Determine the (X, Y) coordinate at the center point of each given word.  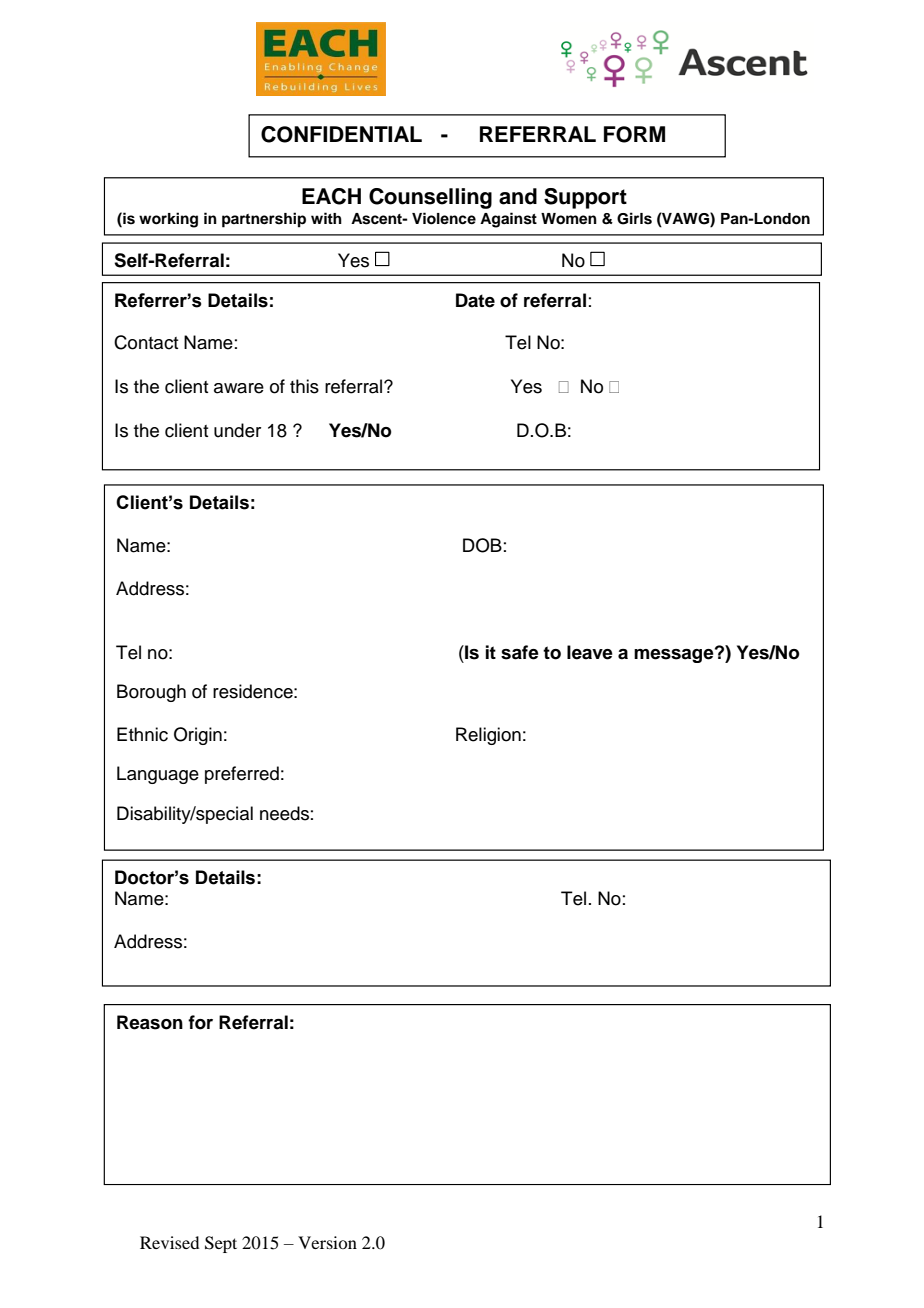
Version (327, 1242)
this (304, 386)
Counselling (430, 198)
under (237, 430)
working (168, 220)
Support (585, 198)
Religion (488, 736)
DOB (482, 545)
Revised (169, 1242)
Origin (198, 736)
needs (284, 813)
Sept (221, 1244)
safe (520, 652)
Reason (150, 1022)
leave (590, 652)
